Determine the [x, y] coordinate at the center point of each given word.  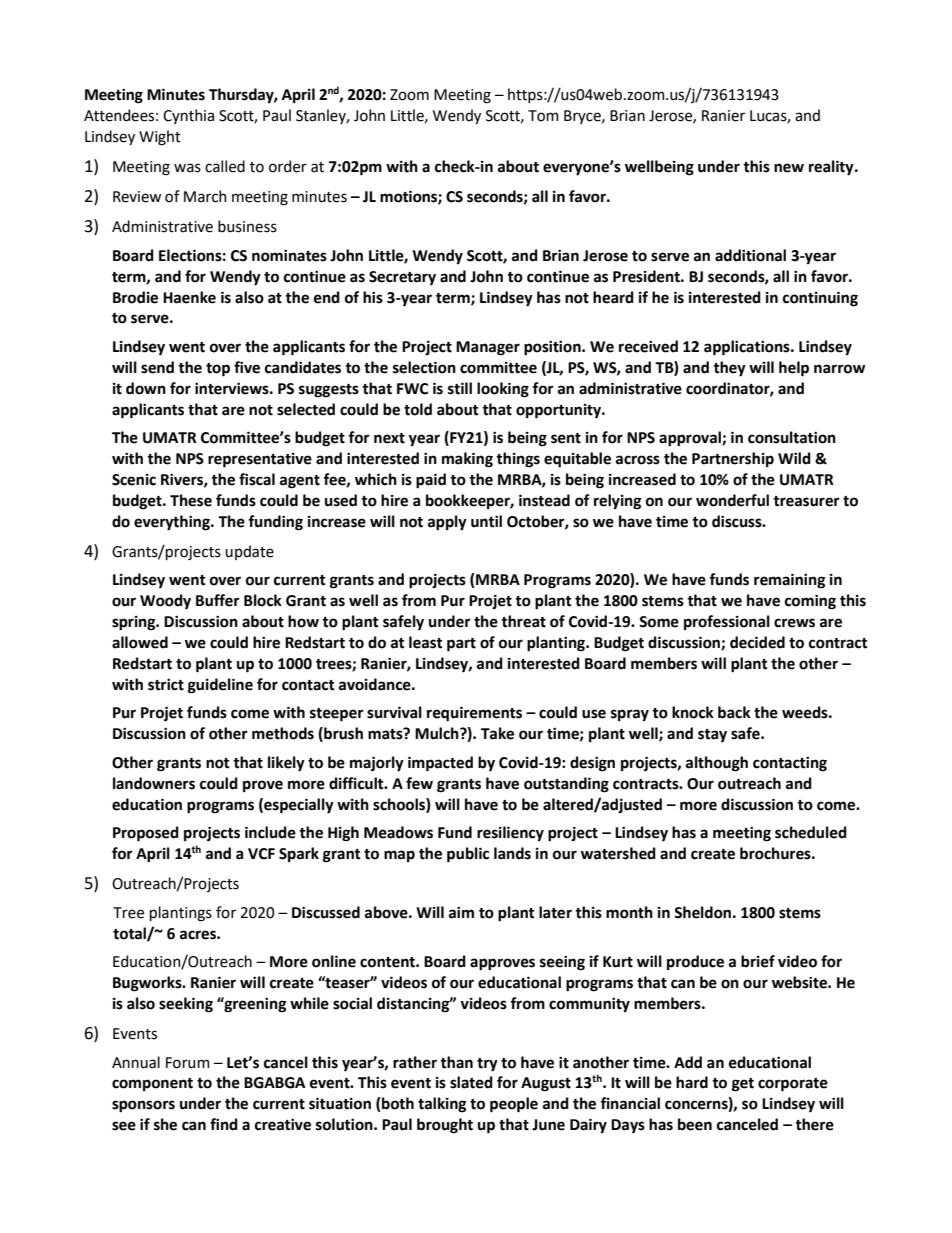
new [789, 168]
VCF [261, 854]
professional [727, 622]
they [729, 369]
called [225, 166]
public [468, 855]
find [224, 1124]
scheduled [811, 832]
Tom [543, 116]
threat [523, 621]
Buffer [218, 600]
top [218, 370]
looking [503, 390]
